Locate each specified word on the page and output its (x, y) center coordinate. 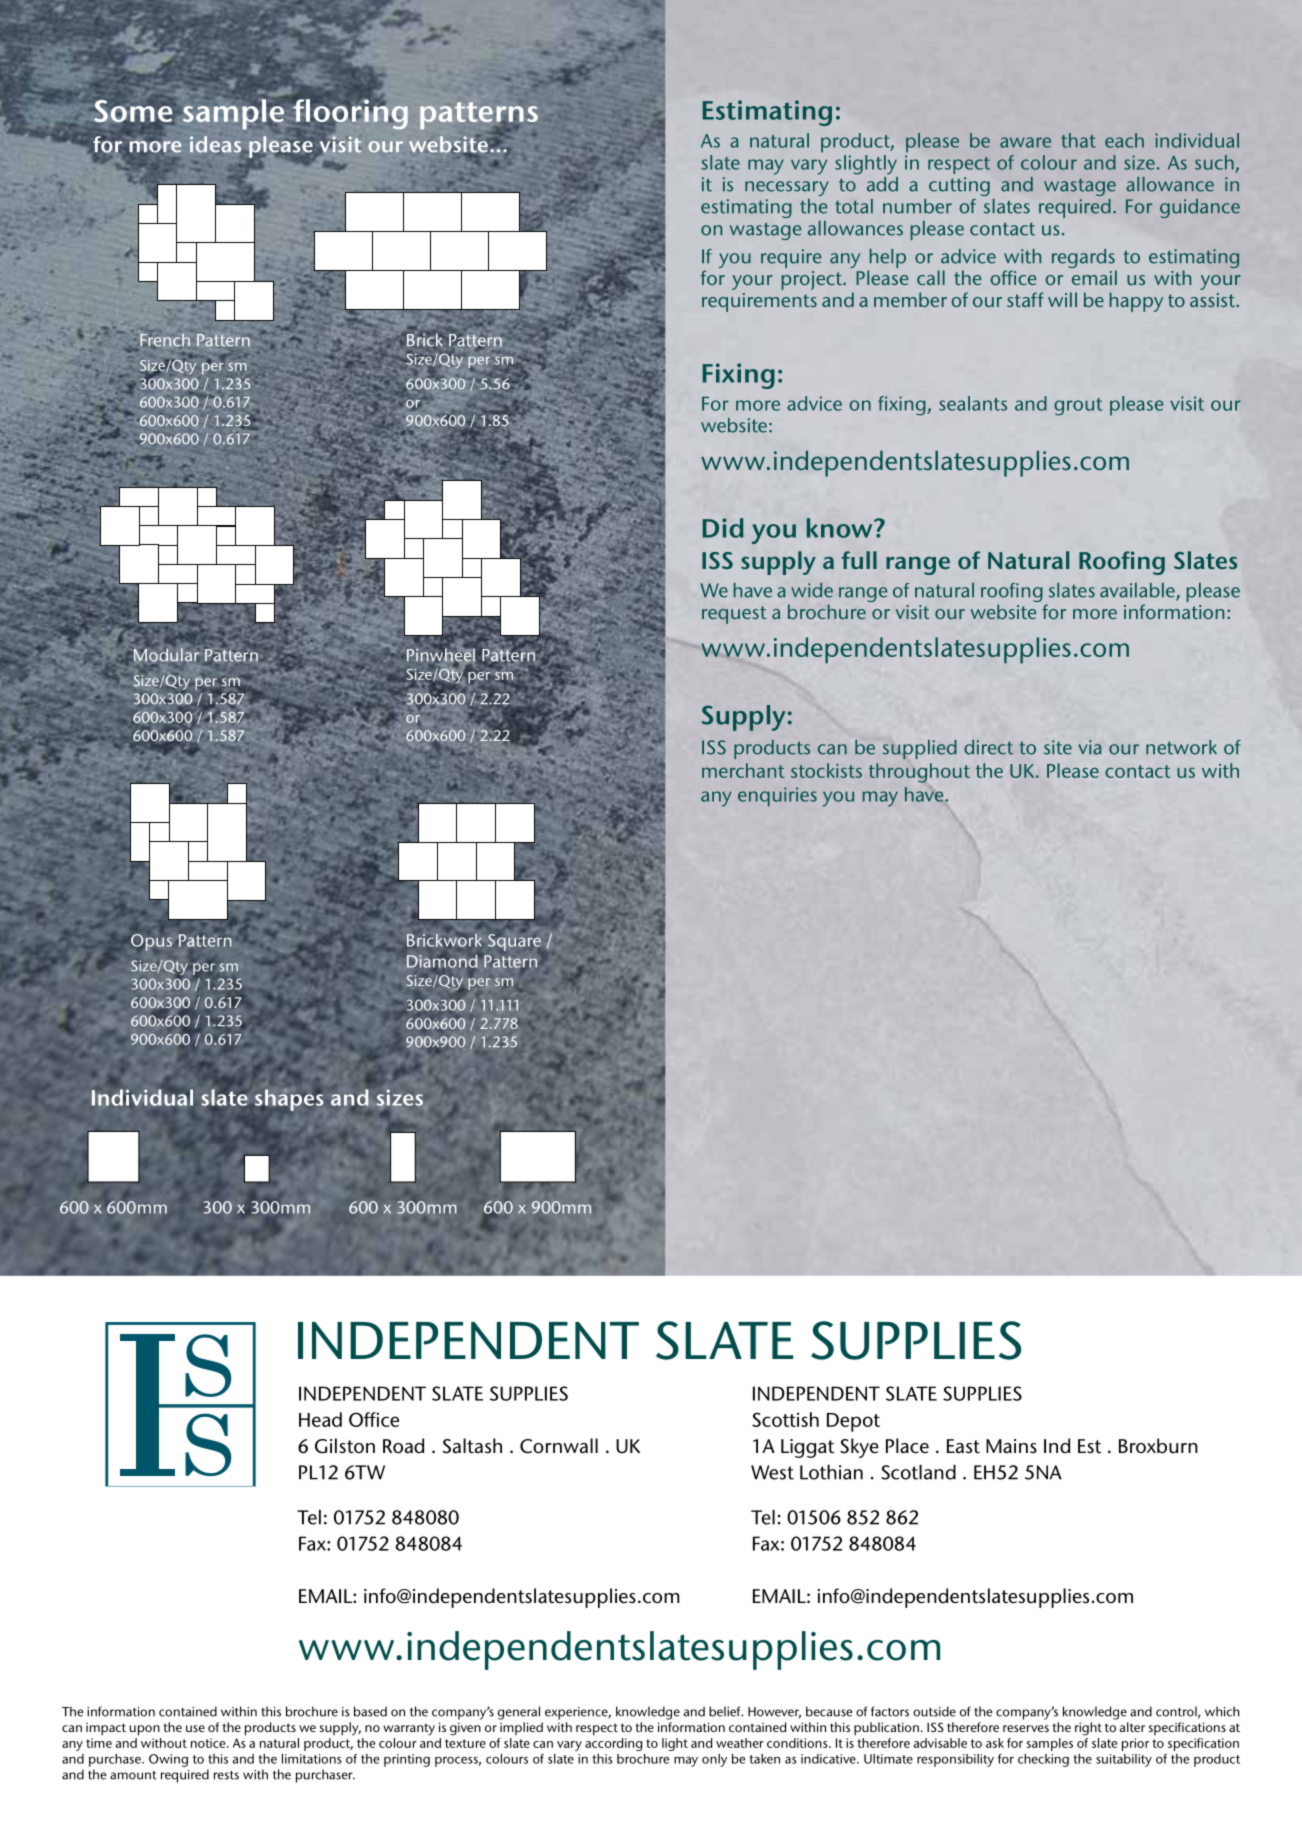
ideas (215, 144)
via (1090, 747)
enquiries (777, 797)
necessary (786, 188)
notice (209, 1743)
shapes (289, 1100)
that (1078, 140)
